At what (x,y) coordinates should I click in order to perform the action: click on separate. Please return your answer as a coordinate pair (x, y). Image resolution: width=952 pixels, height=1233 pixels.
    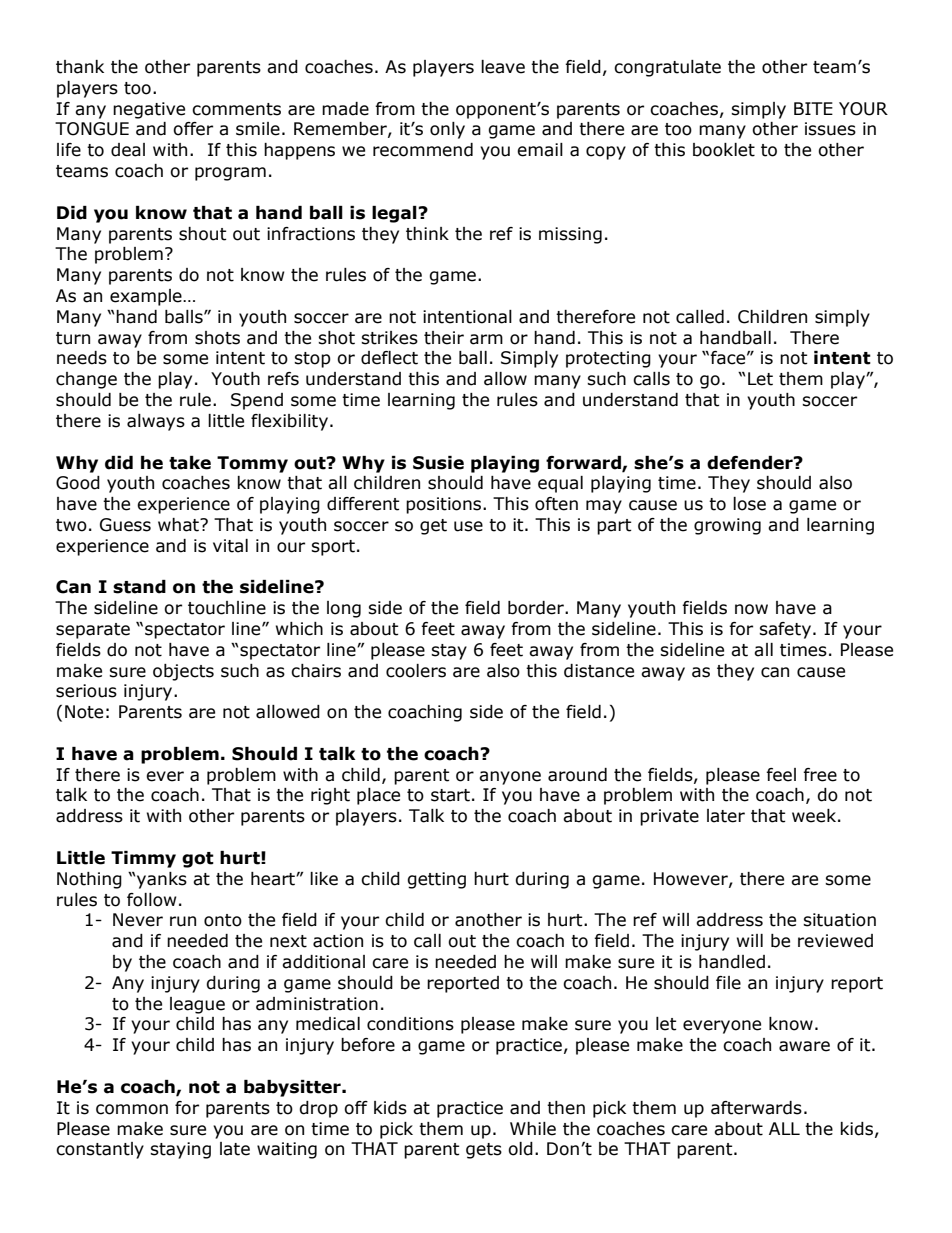
    Looking at the image, I should click on (93, 631).
